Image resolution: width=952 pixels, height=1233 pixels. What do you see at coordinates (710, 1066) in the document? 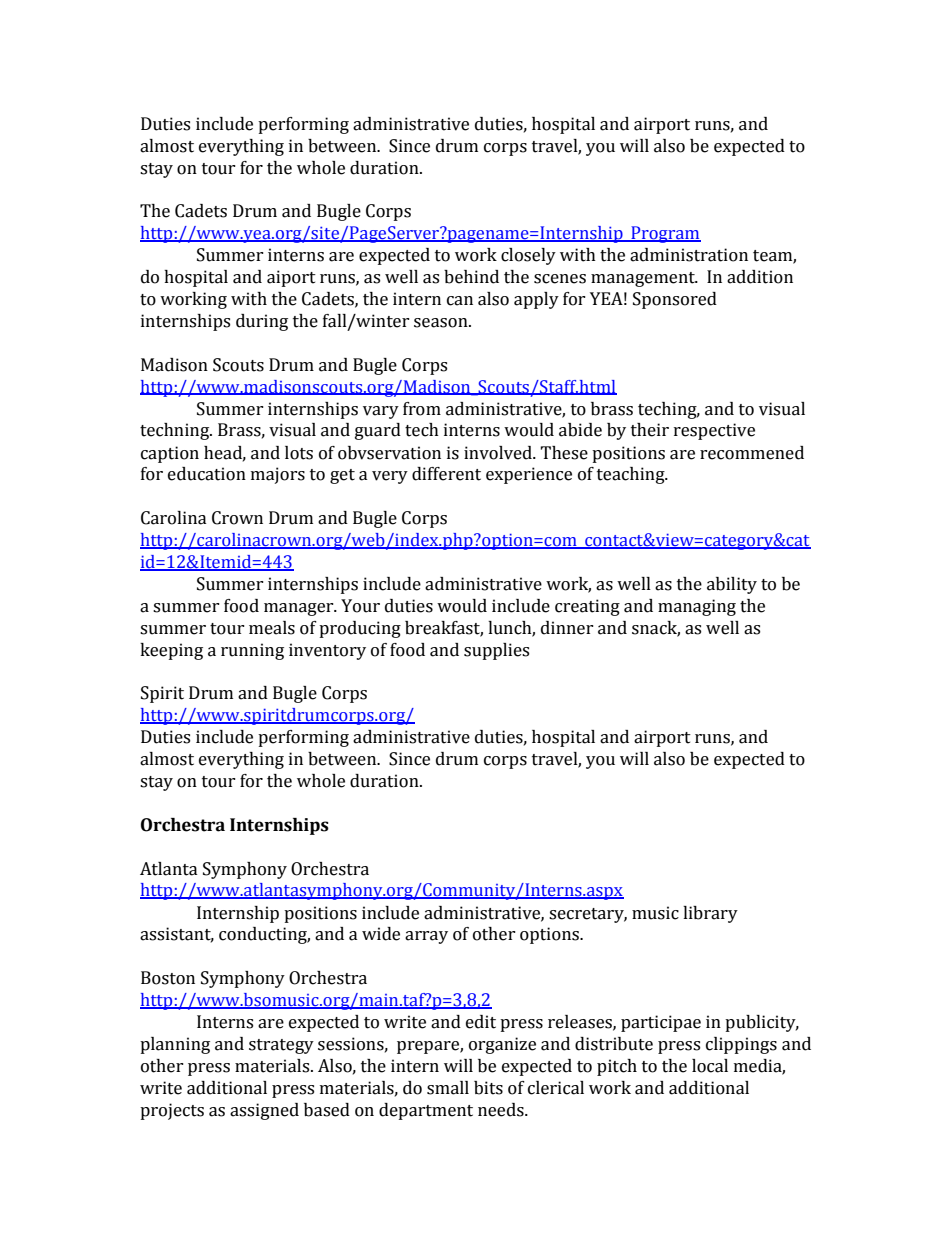
I see `local` at bounding box center [710, 1066].
